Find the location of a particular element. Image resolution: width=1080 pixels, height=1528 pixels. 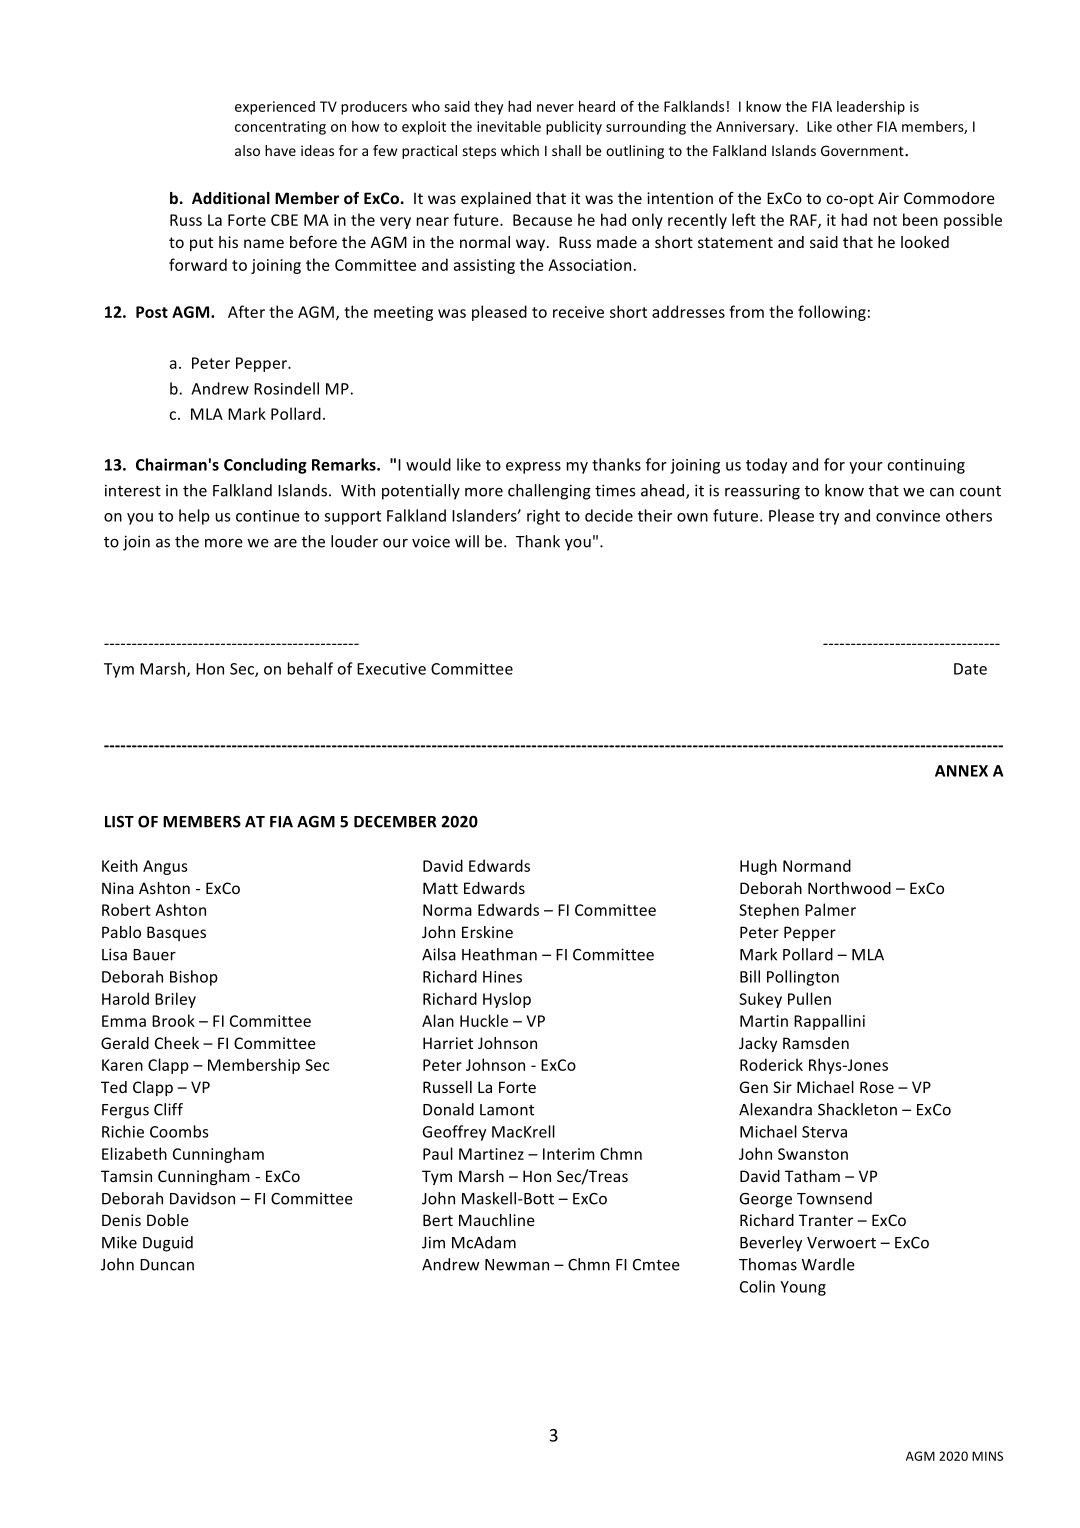

Northwood is located at coordinates (849, 888).
